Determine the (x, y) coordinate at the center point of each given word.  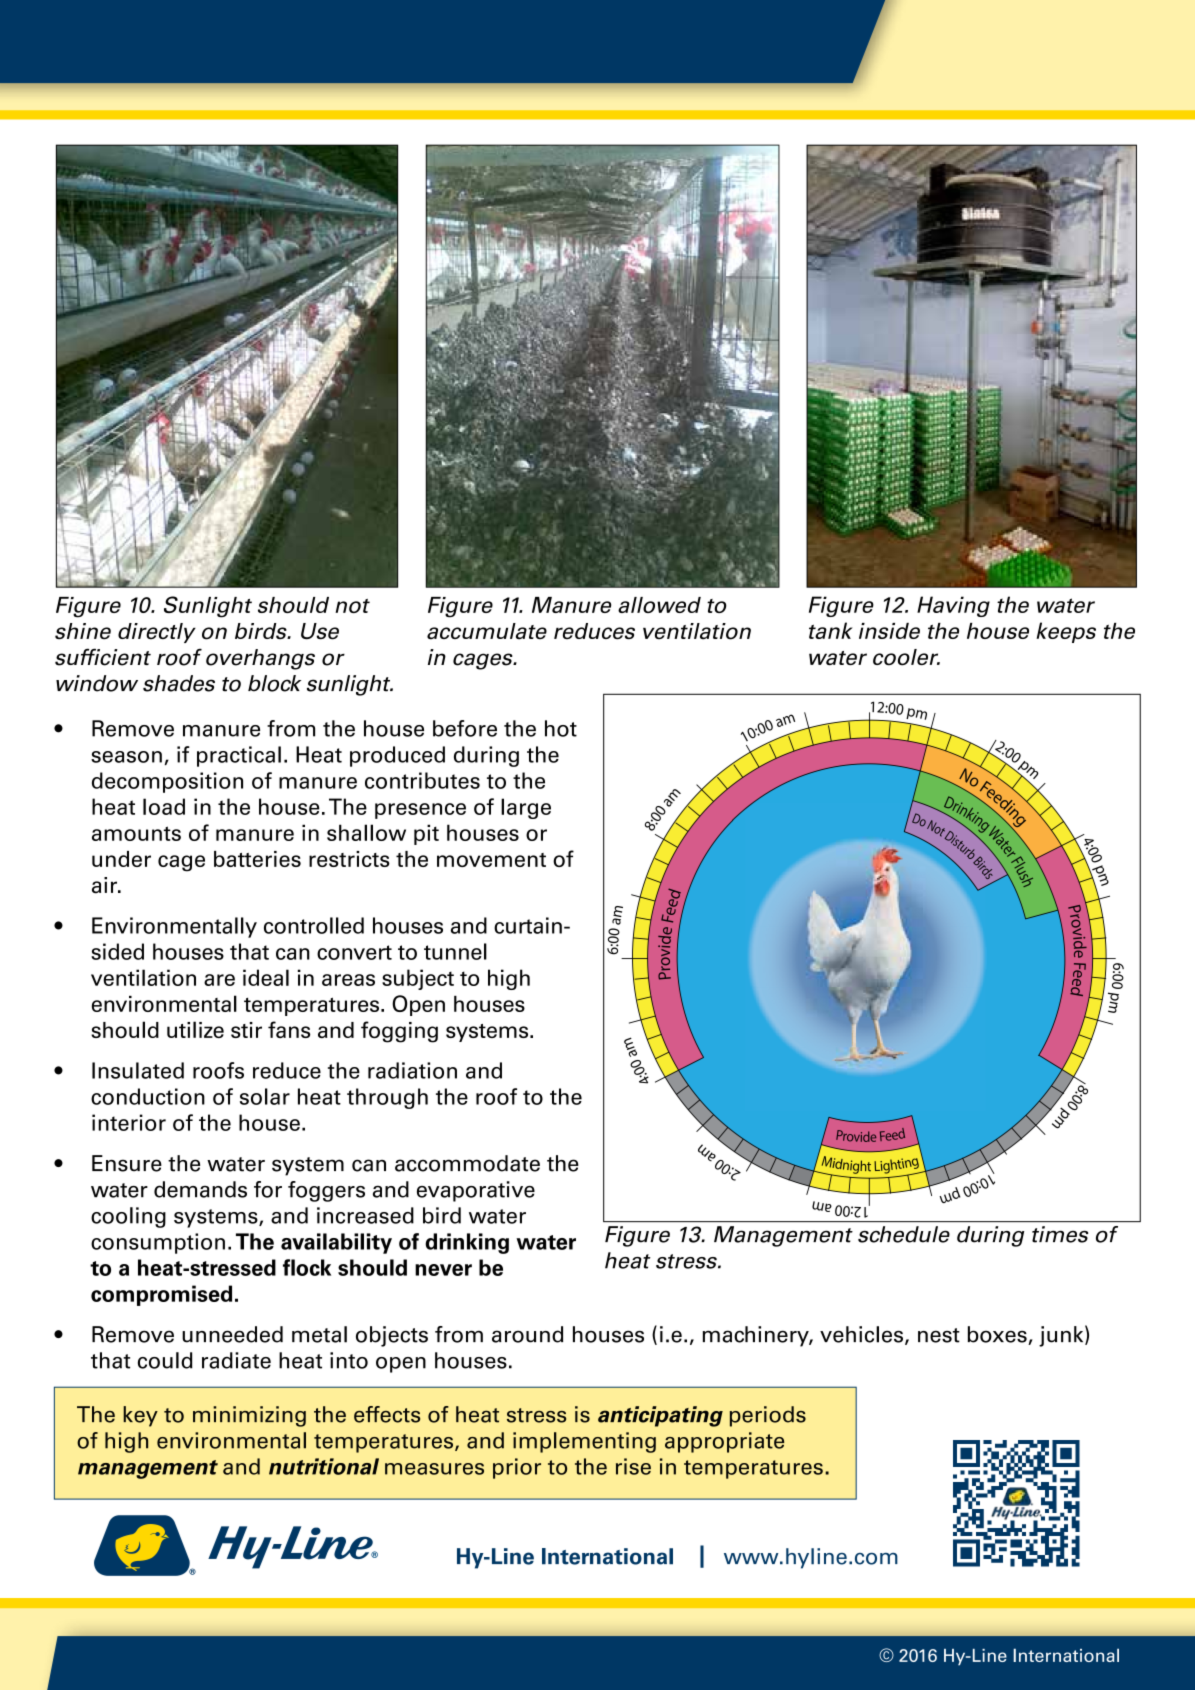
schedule (904, 1234)
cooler (906, 657)
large (526, 808)
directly (157, 633)
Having (953, 606)
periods (768, 1416)
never (443, 1270)
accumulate (487, 631)
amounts (136, 833)
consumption (158, 1243)
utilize (195, 1029)
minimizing (249, 1416)
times (1060, 1234)
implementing (584, 1442)
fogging (399, 1032)
